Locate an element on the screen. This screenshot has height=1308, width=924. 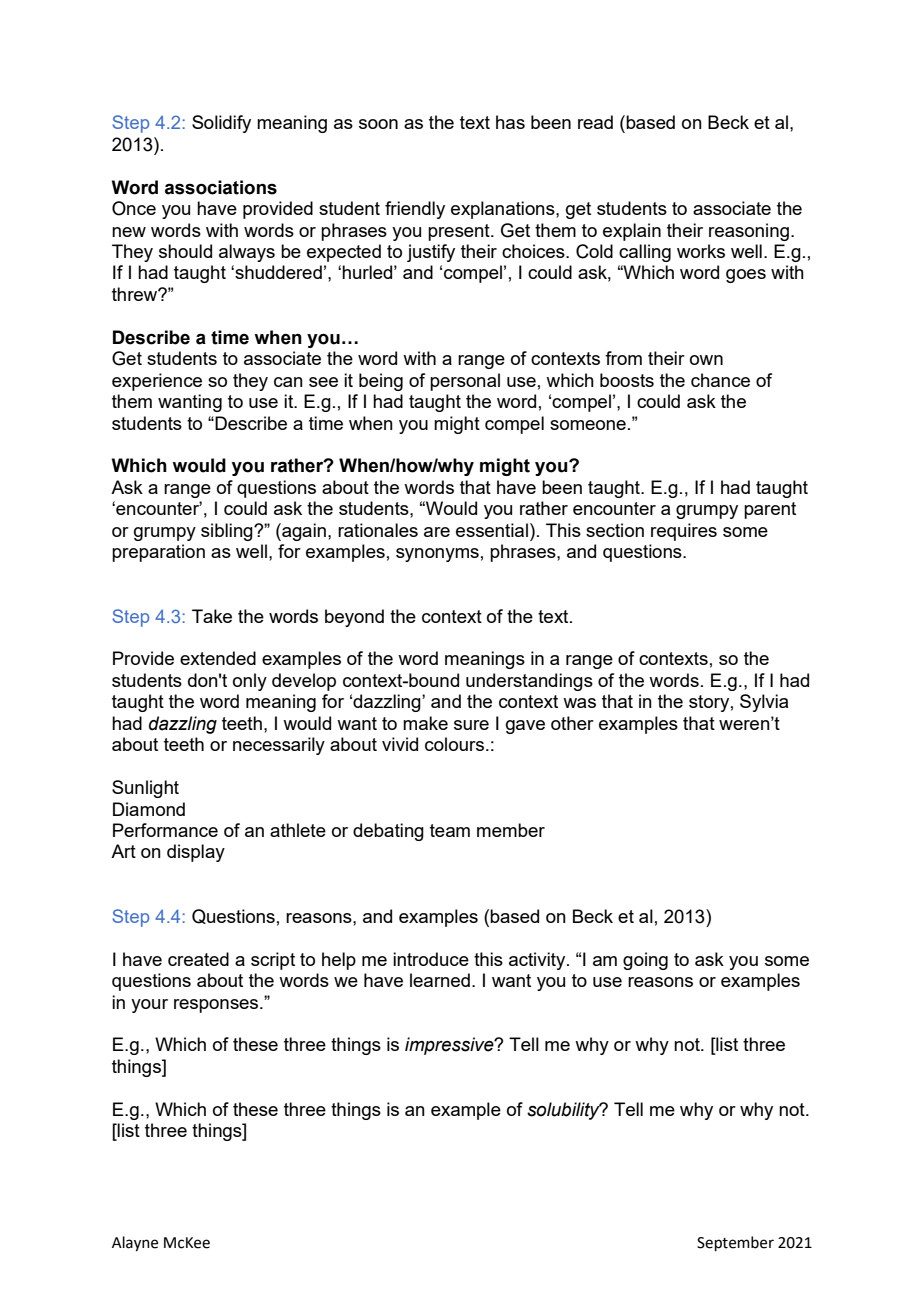
responses is located at coordinates (217, 1006).
